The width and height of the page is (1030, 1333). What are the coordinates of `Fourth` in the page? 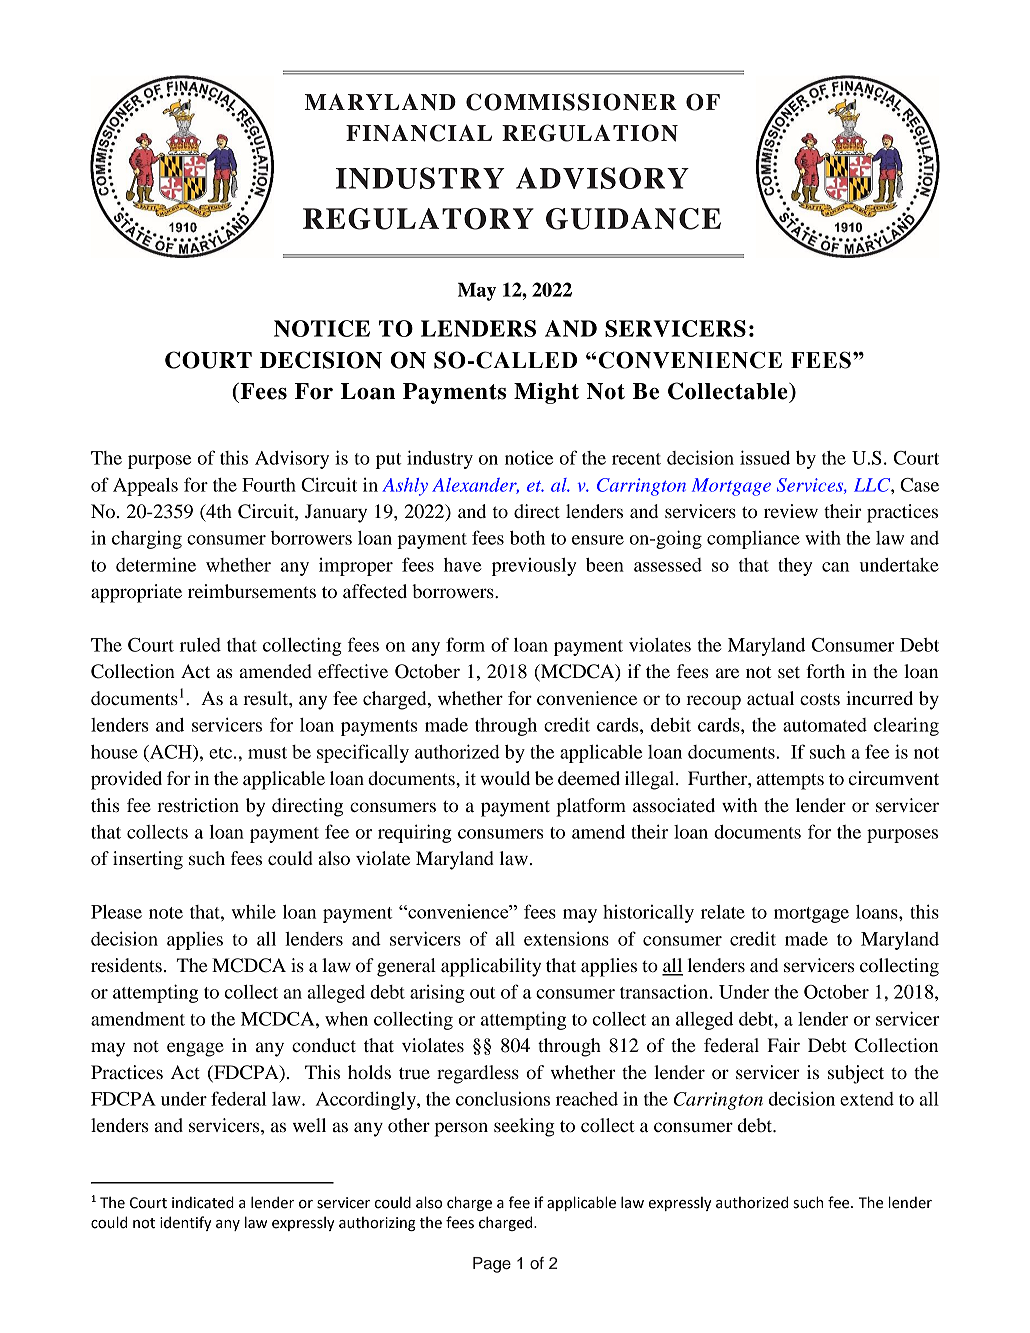 It's located at (269, 485).
